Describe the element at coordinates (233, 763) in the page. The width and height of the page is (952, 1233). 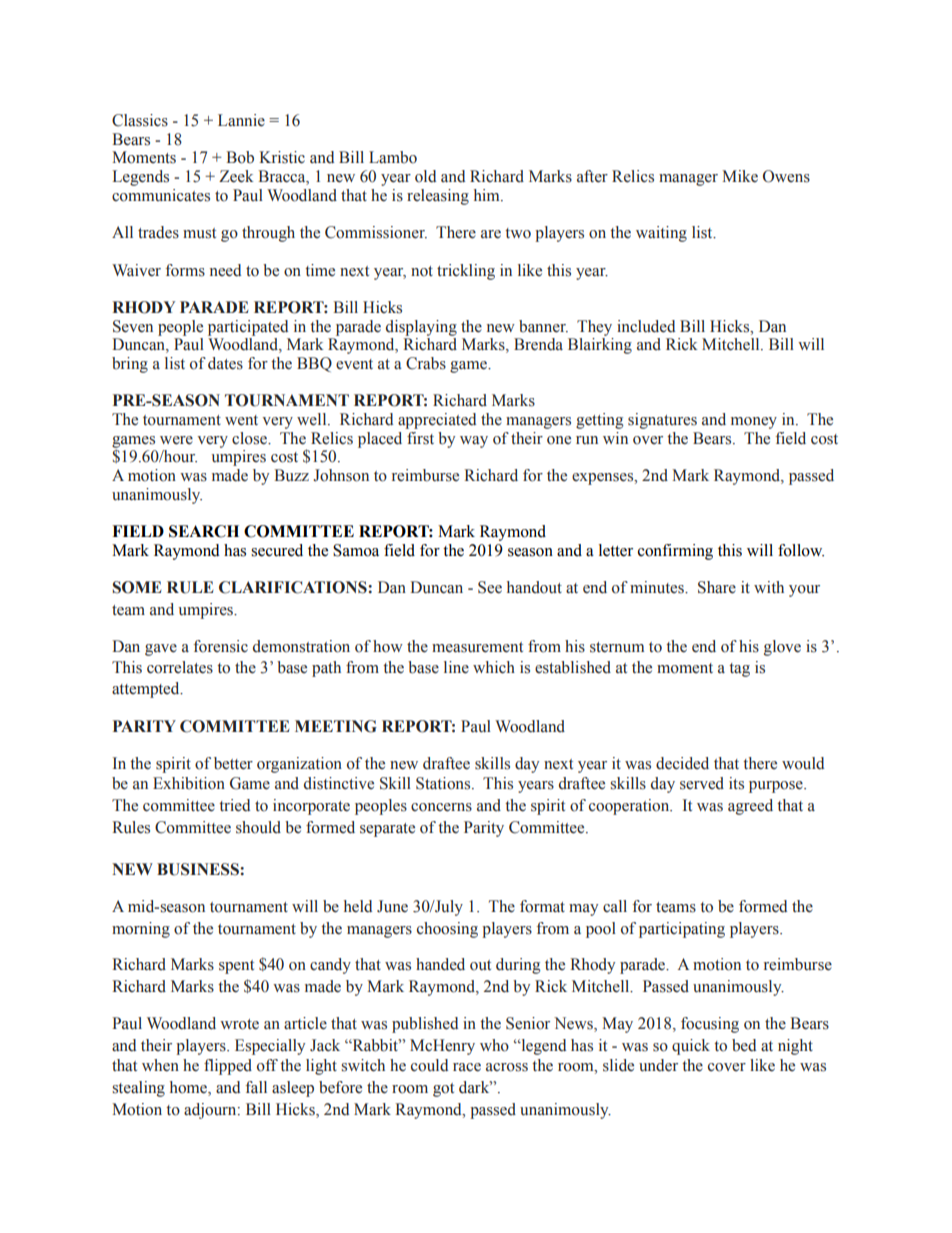
I see `better` at that location.
